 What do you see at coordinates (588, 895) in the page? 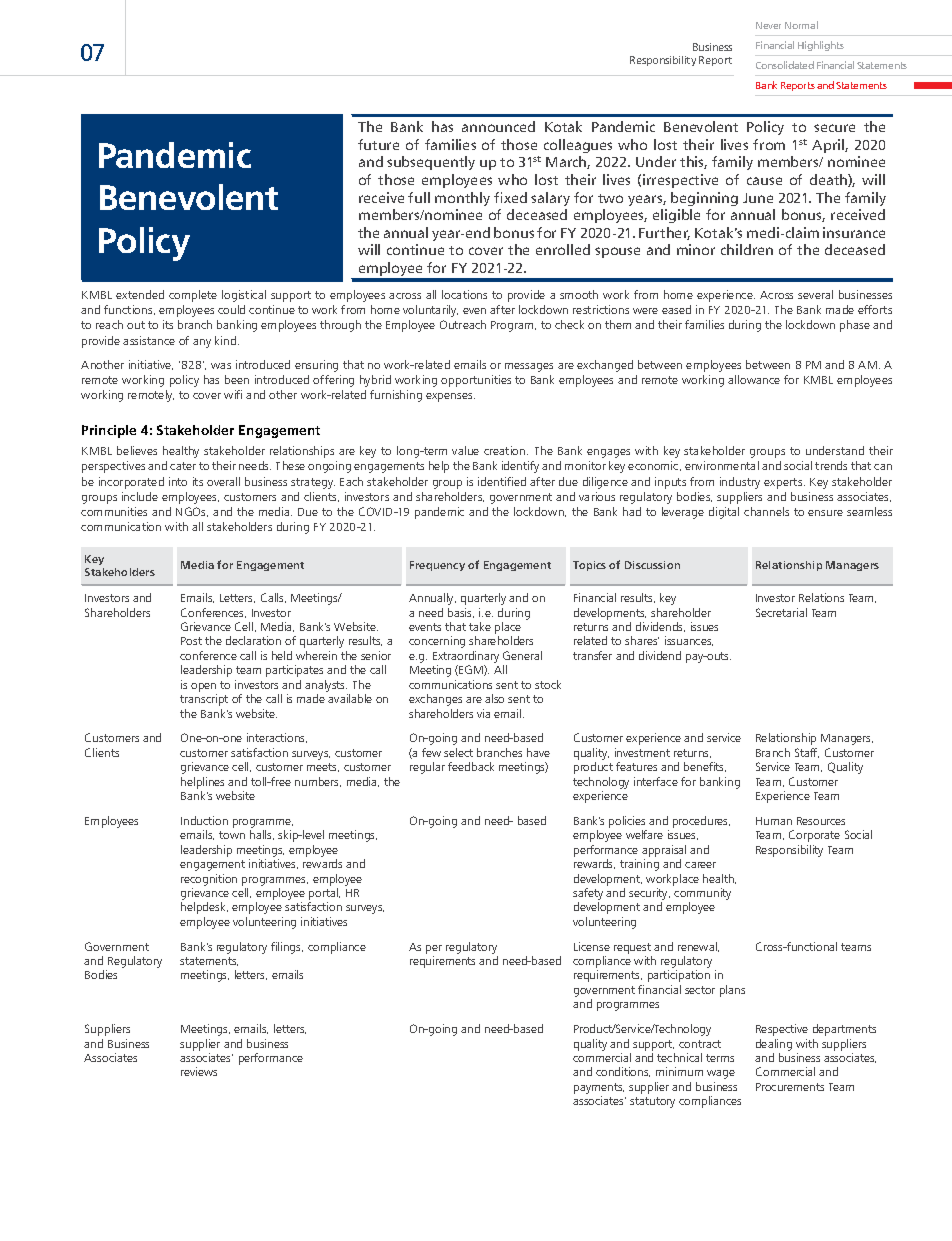
I see `safety` at bounding box center [588, 895].
